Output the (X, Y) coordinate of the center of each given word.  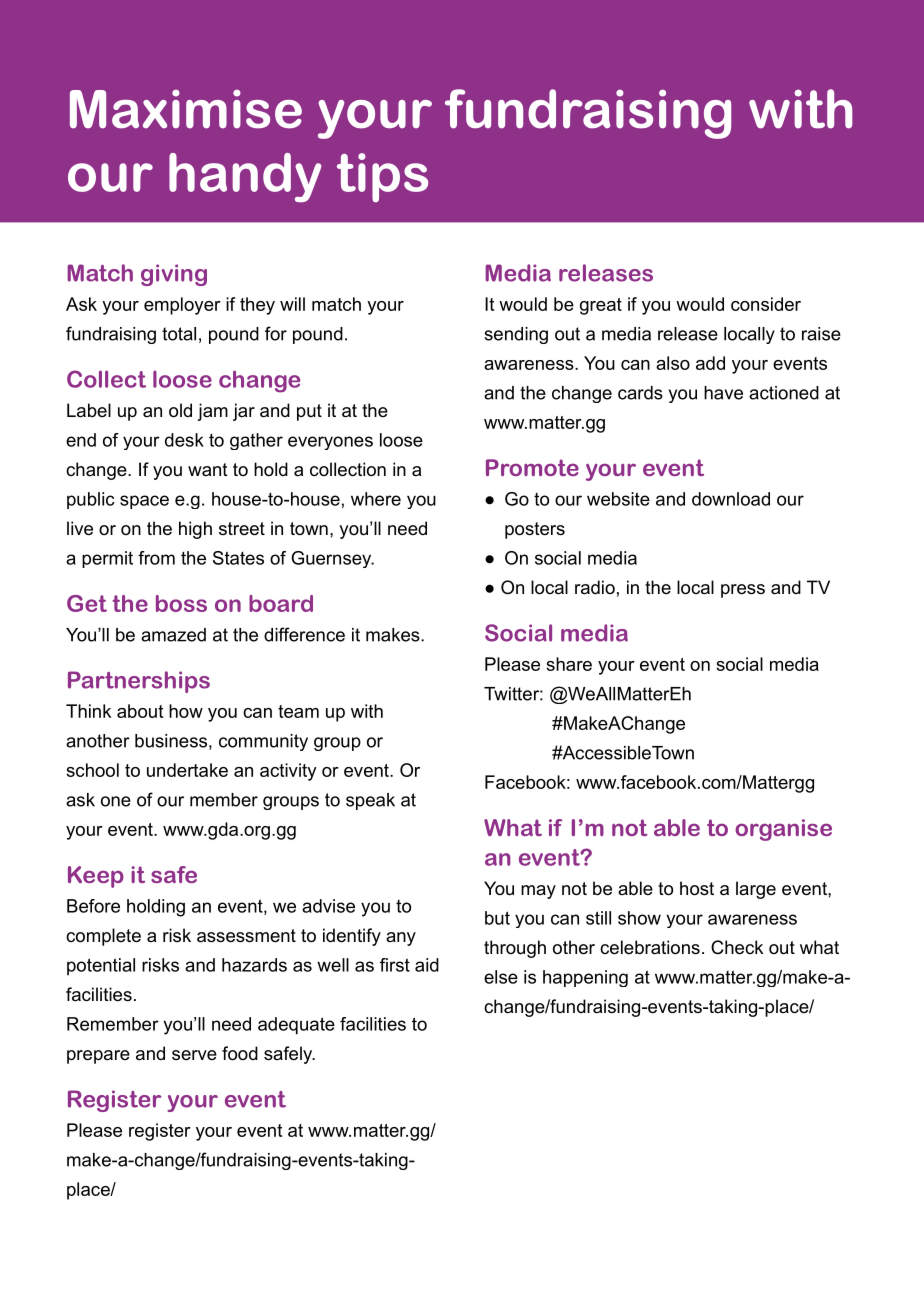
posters (535, 530)
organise (783, 830)
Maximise (186, 109)
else (501, 977)
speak (370, 801)
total (179, 334)
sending (516, 335)
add (710, 363)
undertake (187, 770)
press (743, 591)
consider (766, 304)
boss (181, 603)
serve (194, 1055)
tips (382, 177)
